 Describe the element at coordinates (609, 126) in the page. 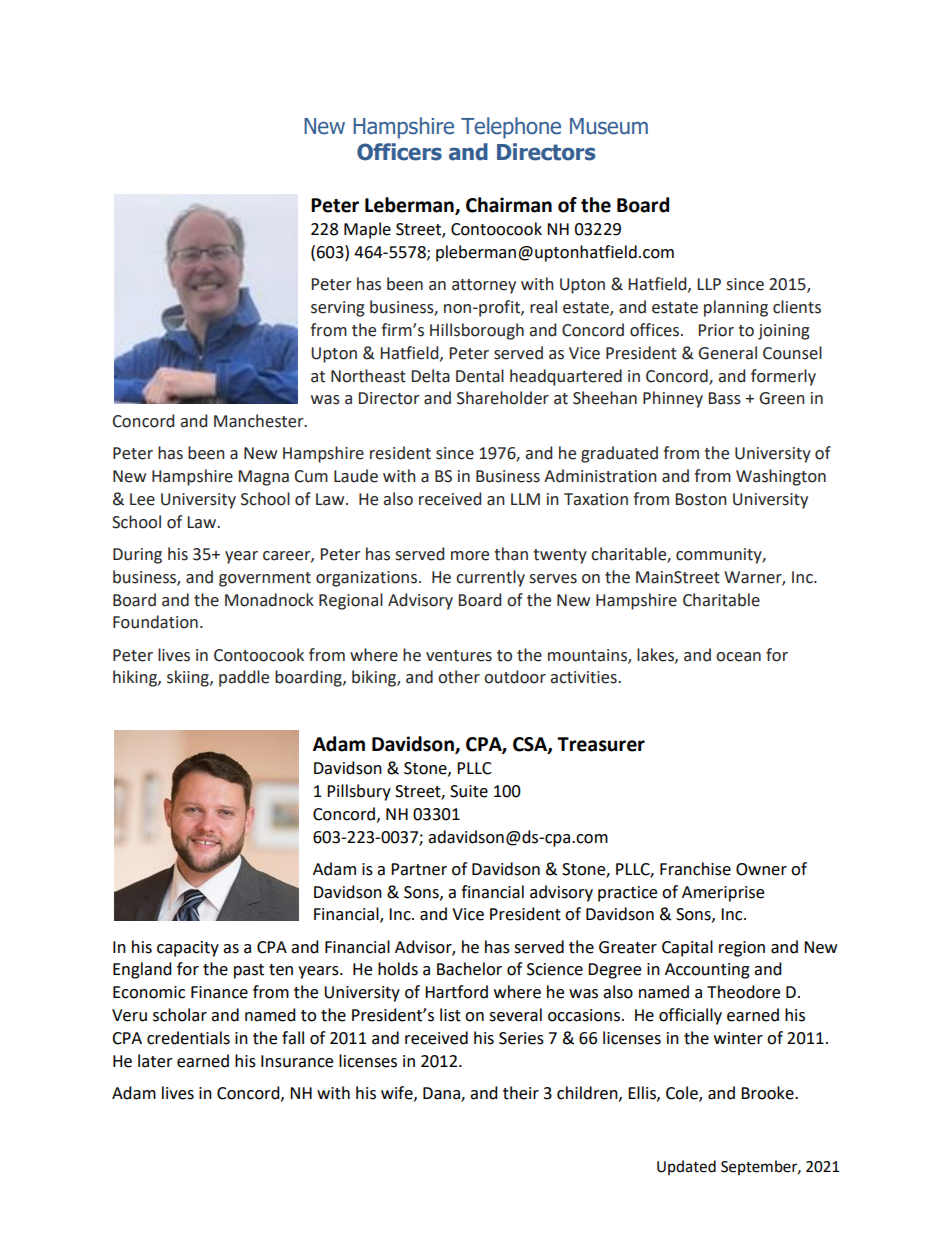

I see `Museum` at that location.
